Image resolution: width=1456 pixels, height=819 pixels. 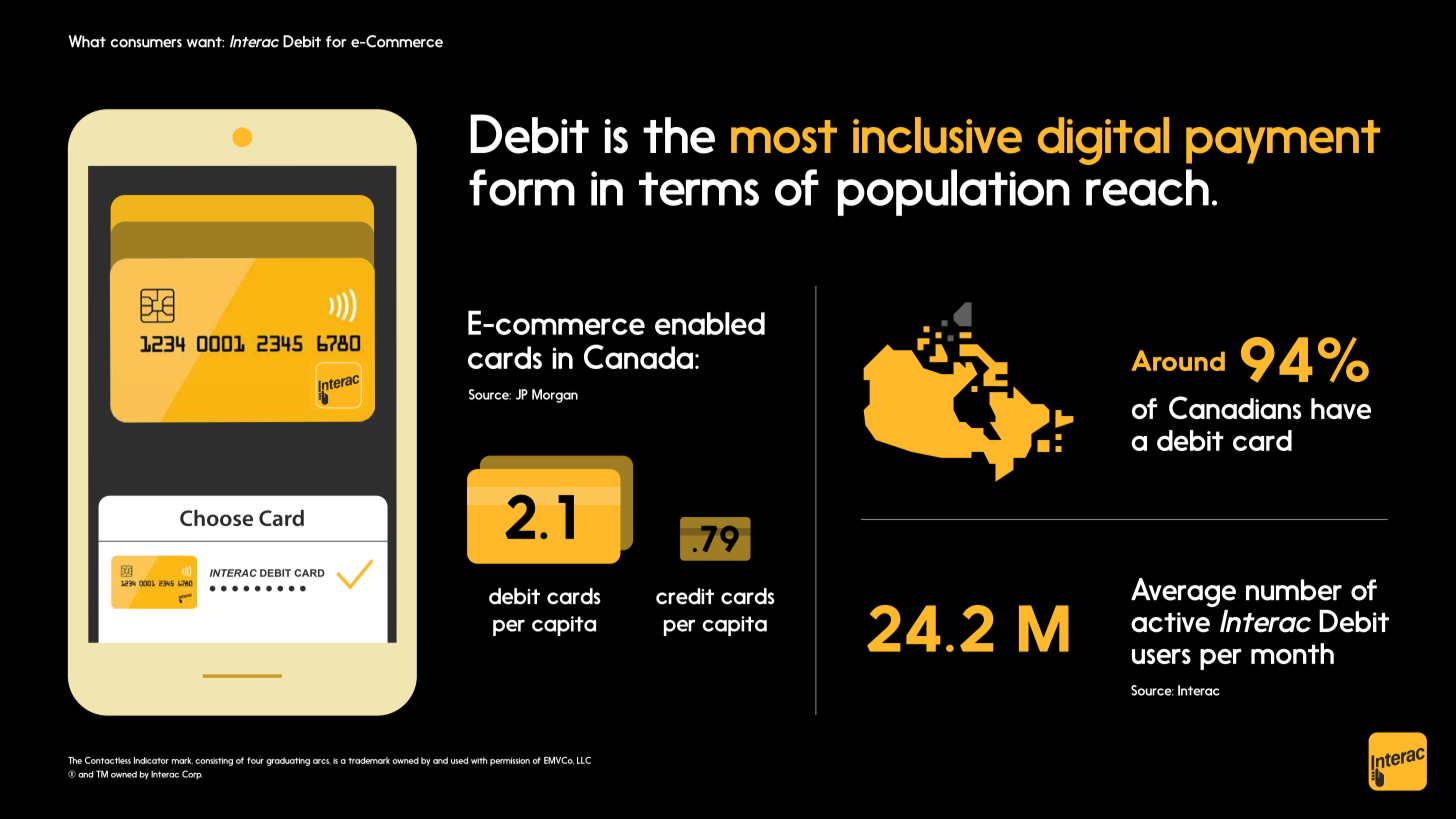 What do you see at coordinates (584, 760) in the image?
I see `LLC` at bounding box center [584, 760].
